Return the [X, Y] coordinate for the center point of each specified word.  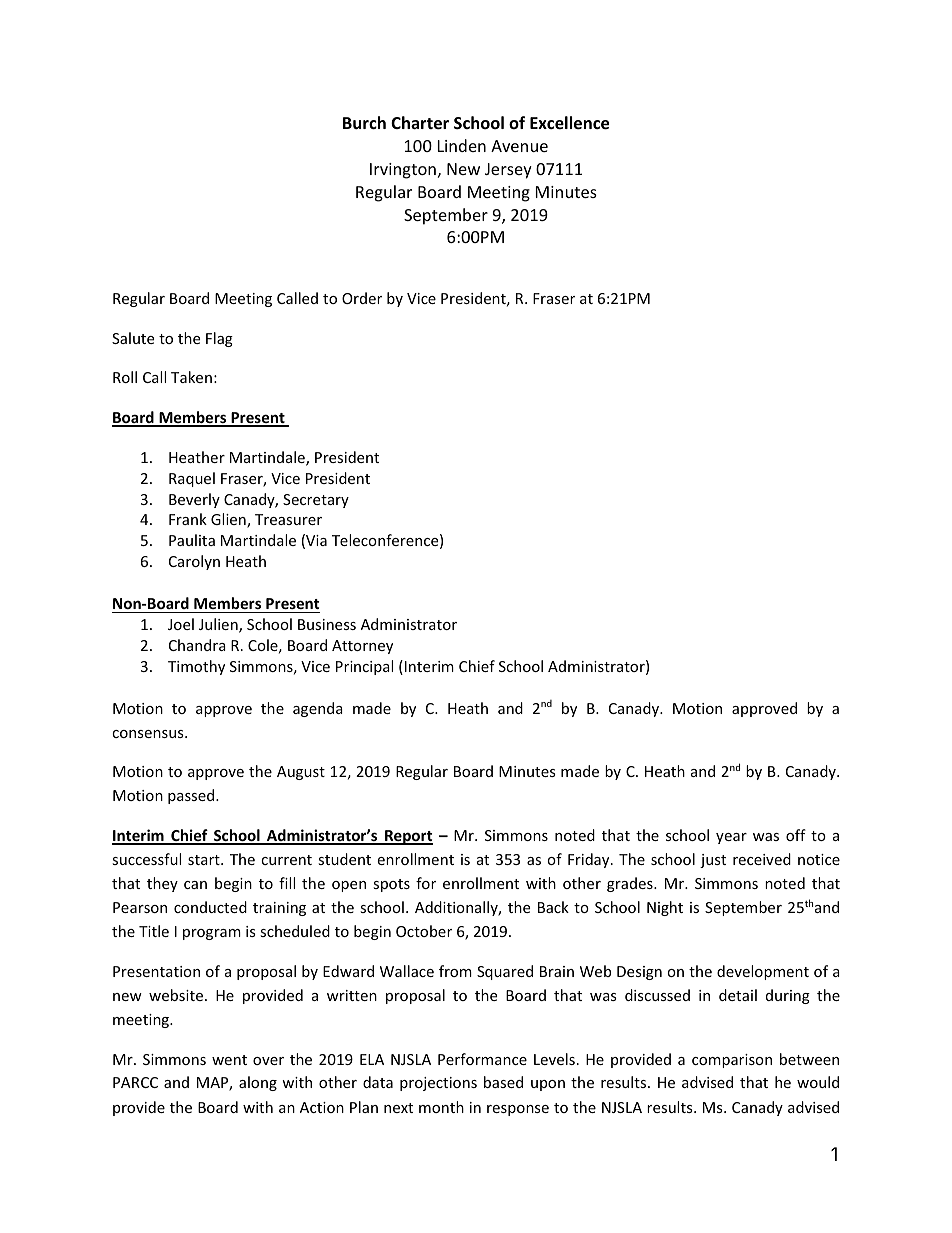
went [229, 1060]
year [731, 838]
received [762, 859]
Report [408, 837]
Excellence [569, 123]
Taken [191, 377]
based [503, 1082]
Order [362, 298]
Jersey [508, 171]
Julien [219, 625]
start [205, 860]
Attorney [362, 647]
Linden [462, 145]
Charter [420, 123]
